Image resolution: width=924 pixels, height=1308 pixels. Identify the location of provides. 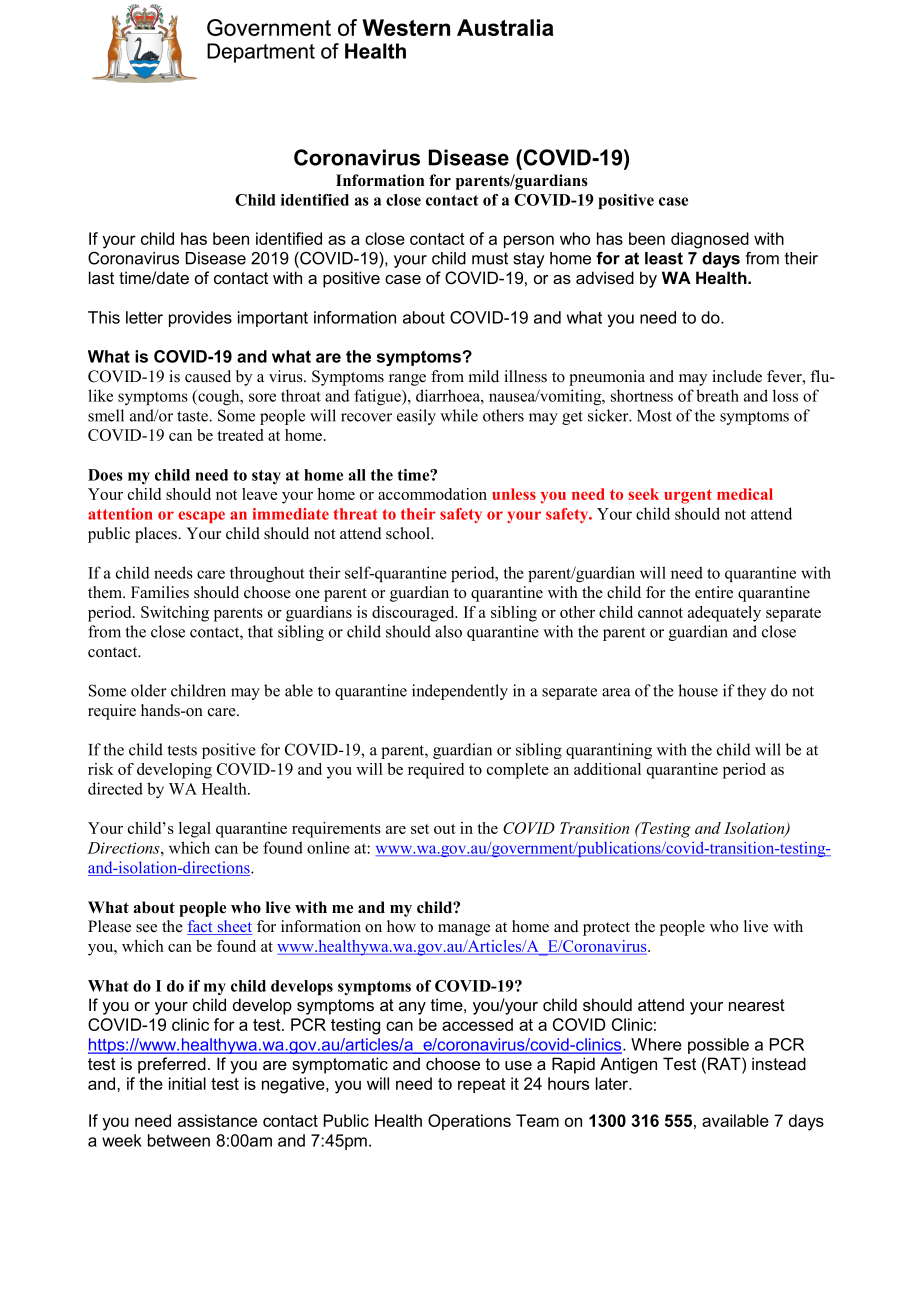
(200, 319).
